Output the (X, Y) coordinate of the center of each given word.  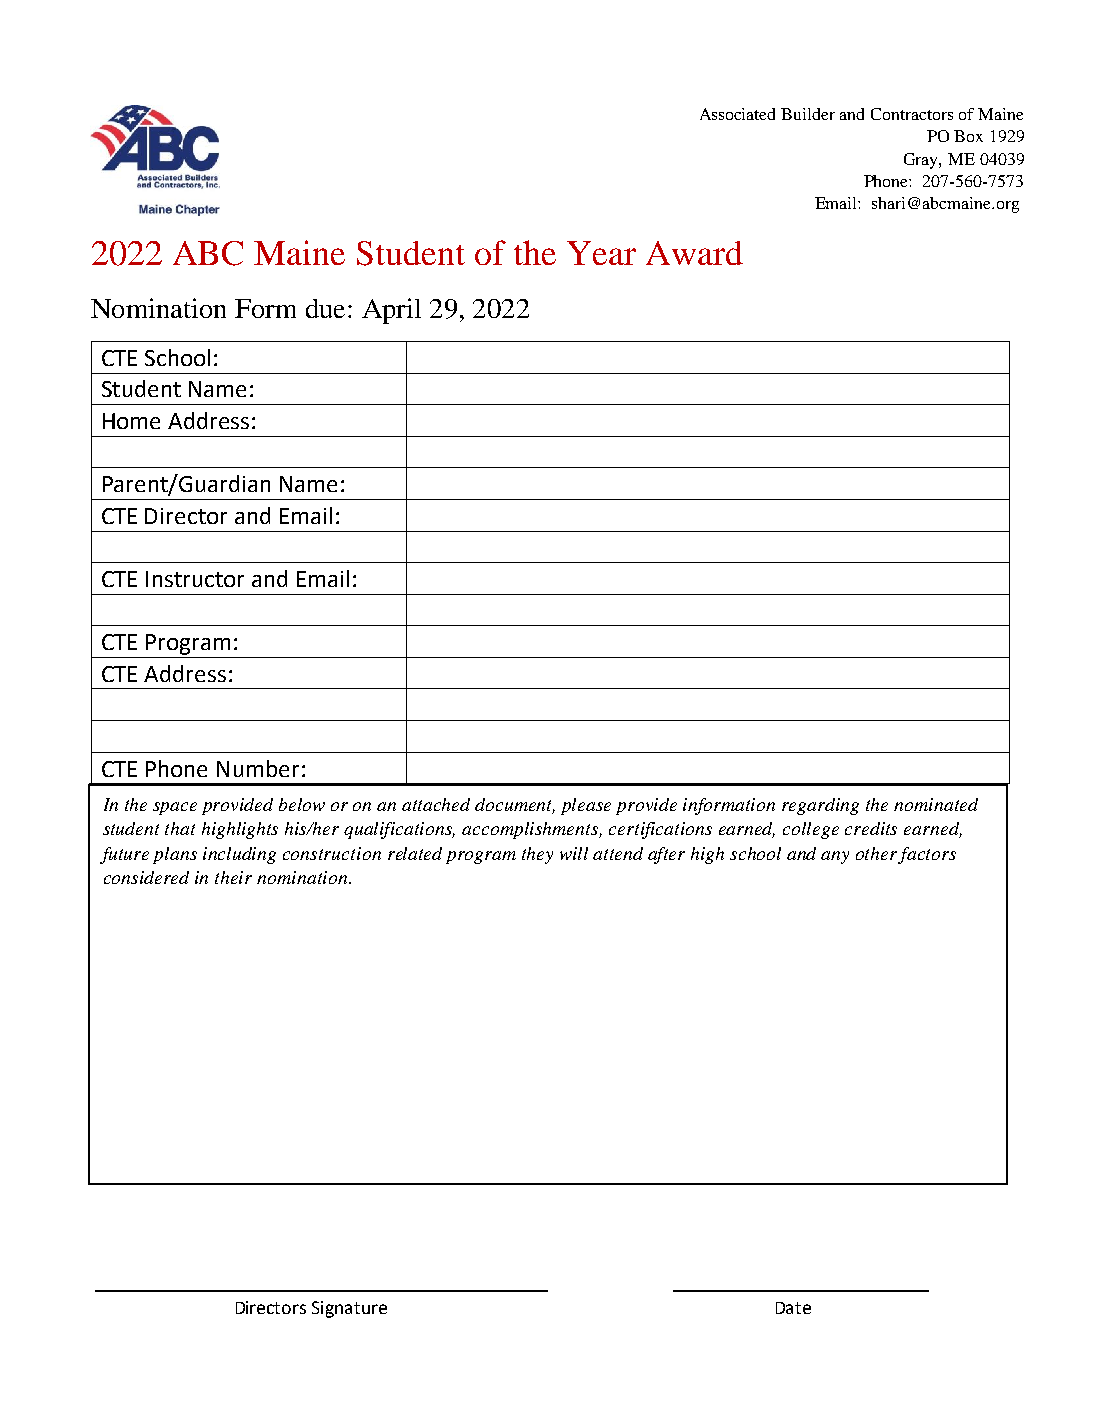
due (325, 308)
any (835, 857)
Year (601, 253)
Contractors (912, 114)
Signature (349, 1309)
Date (793, 1308)
